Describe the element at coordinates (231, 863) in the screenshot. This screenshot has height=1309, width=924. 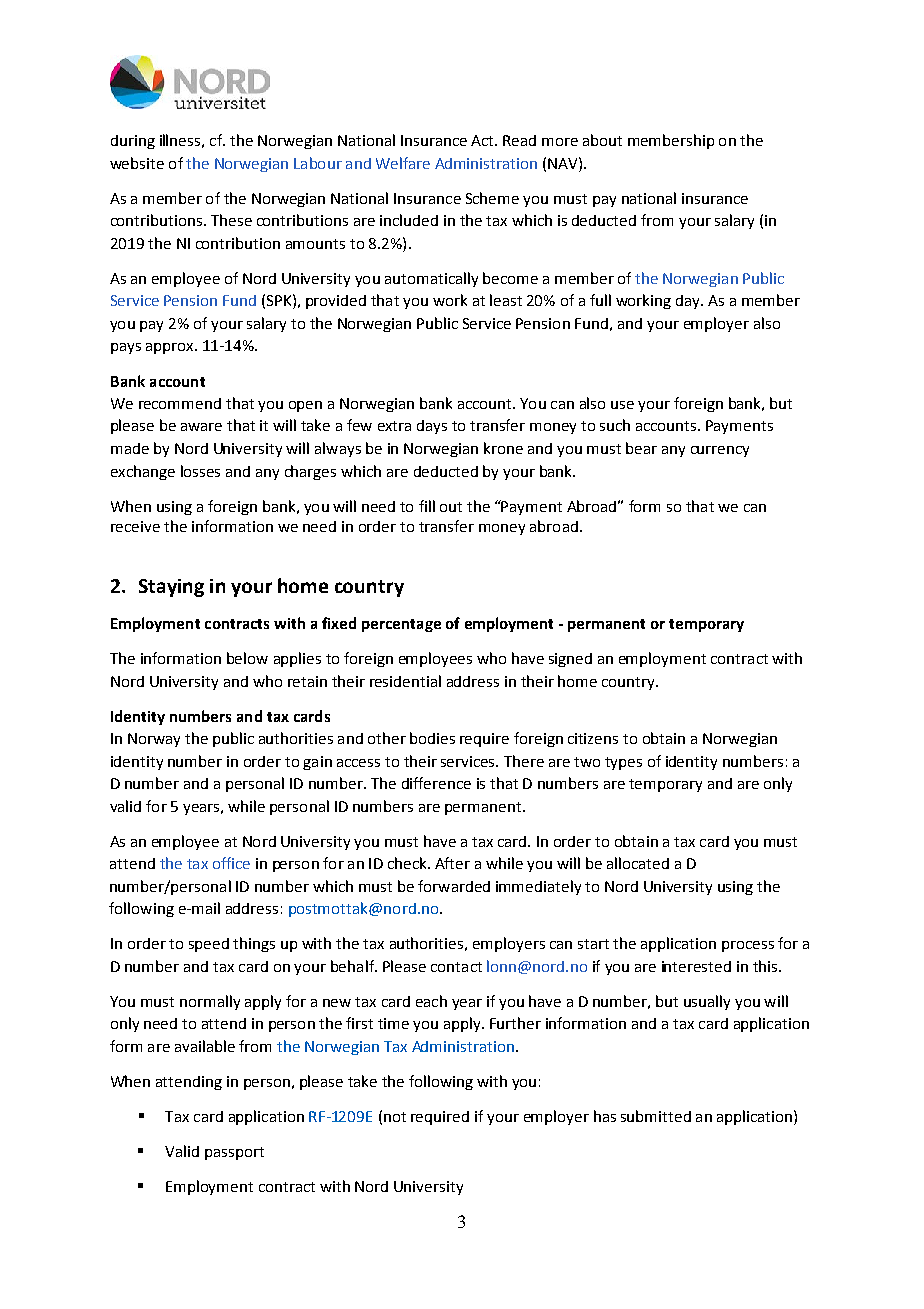
I see `office` at that location.
